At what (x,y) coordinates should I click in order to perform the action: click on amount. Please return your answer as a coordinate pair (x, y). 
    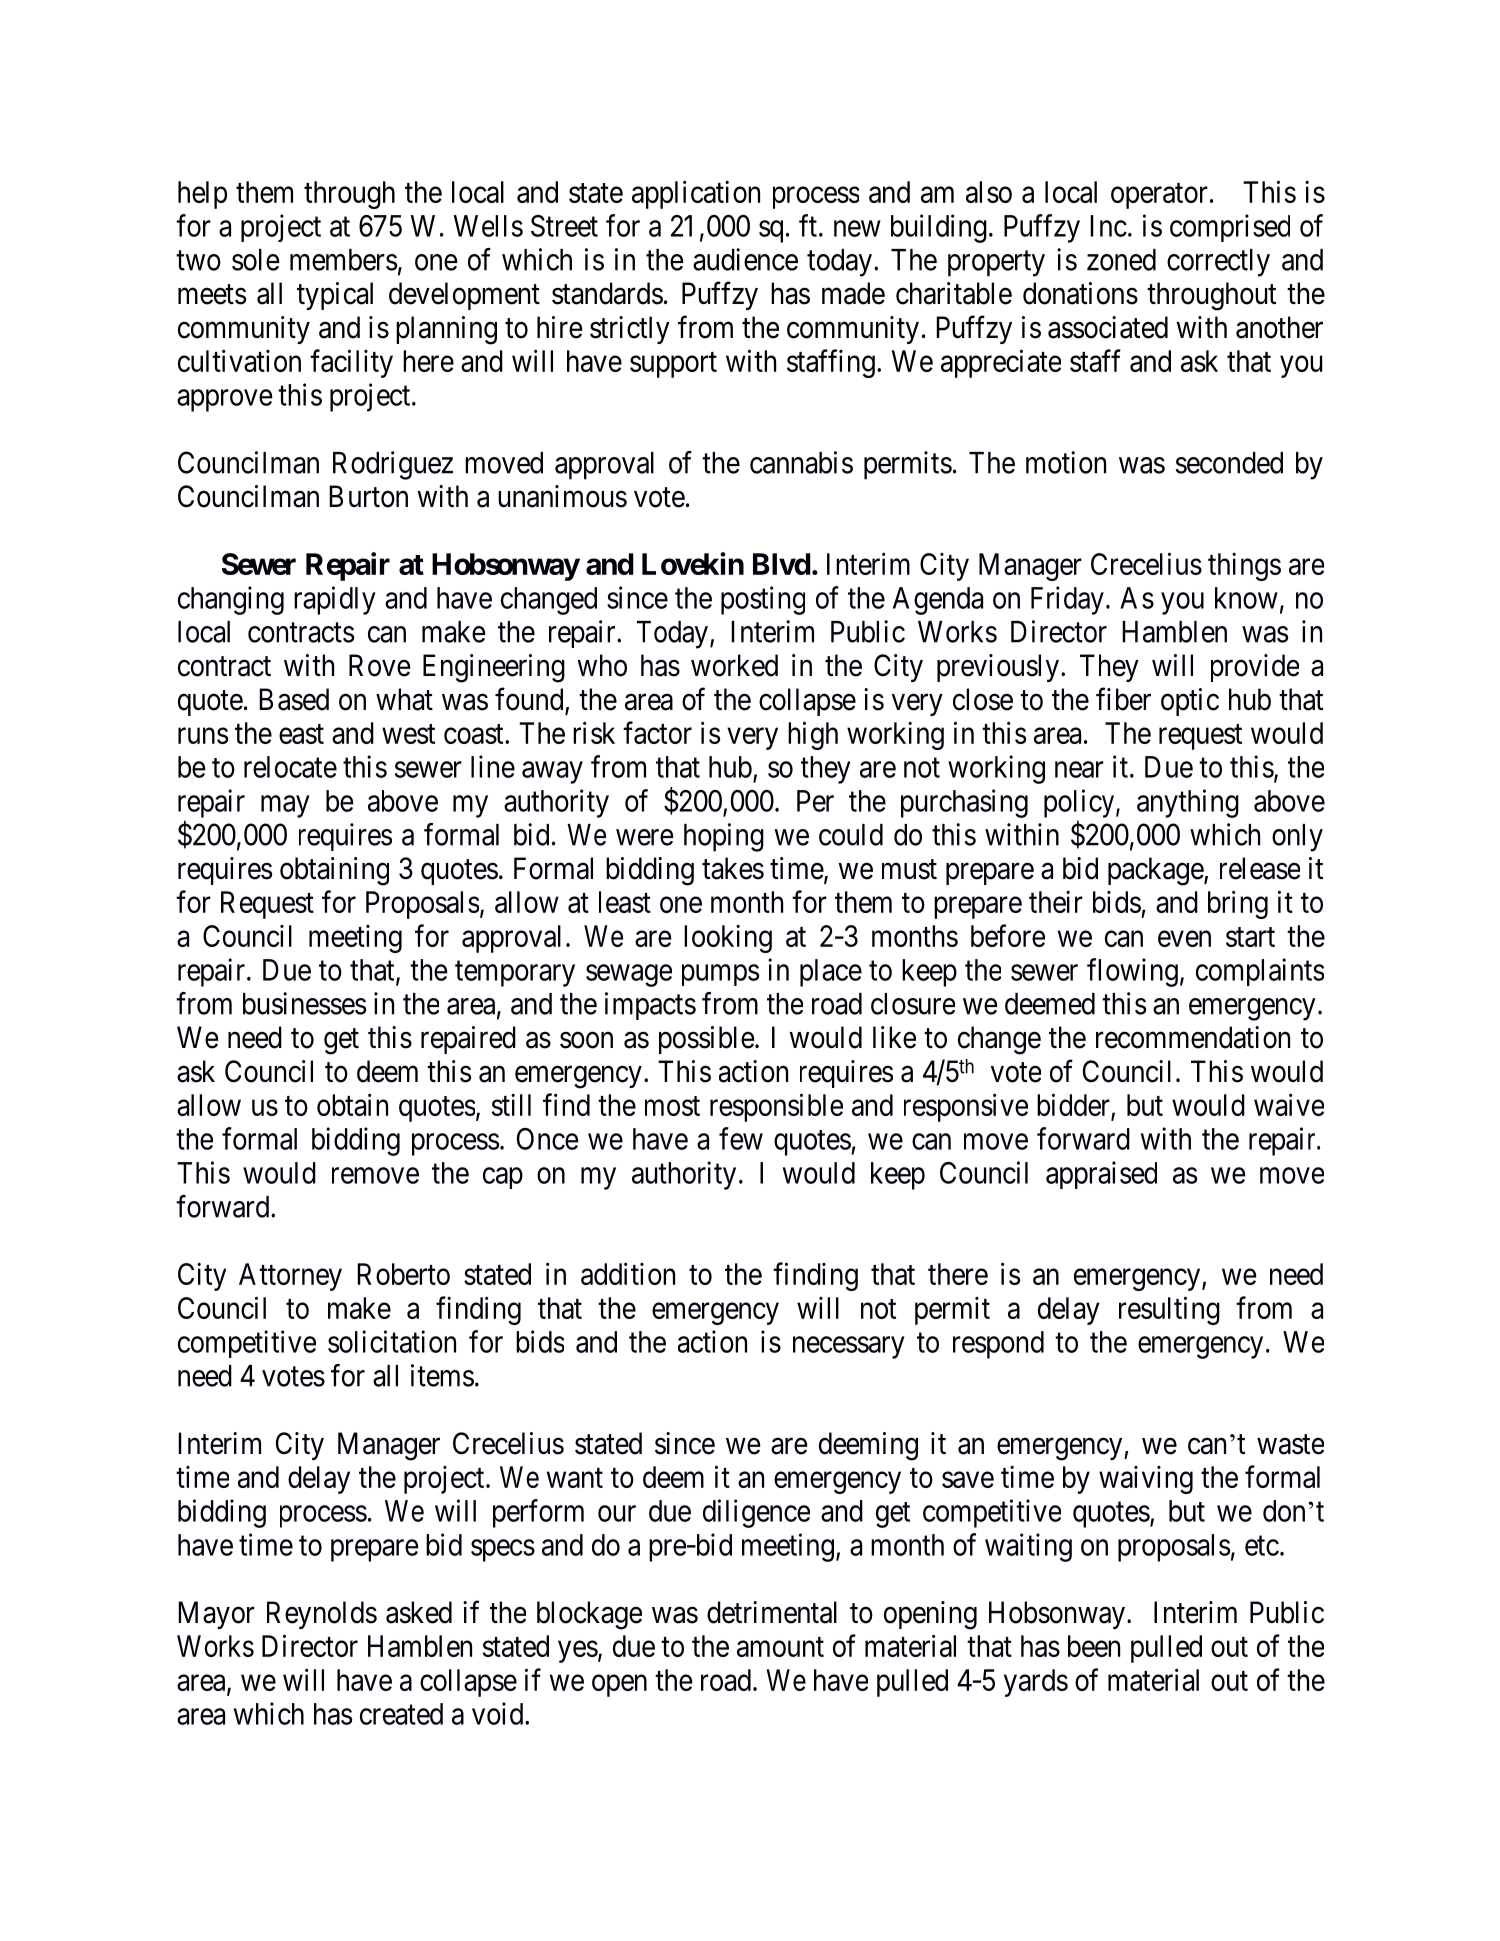
    Looking at the image, I should click on (780, 1647).
